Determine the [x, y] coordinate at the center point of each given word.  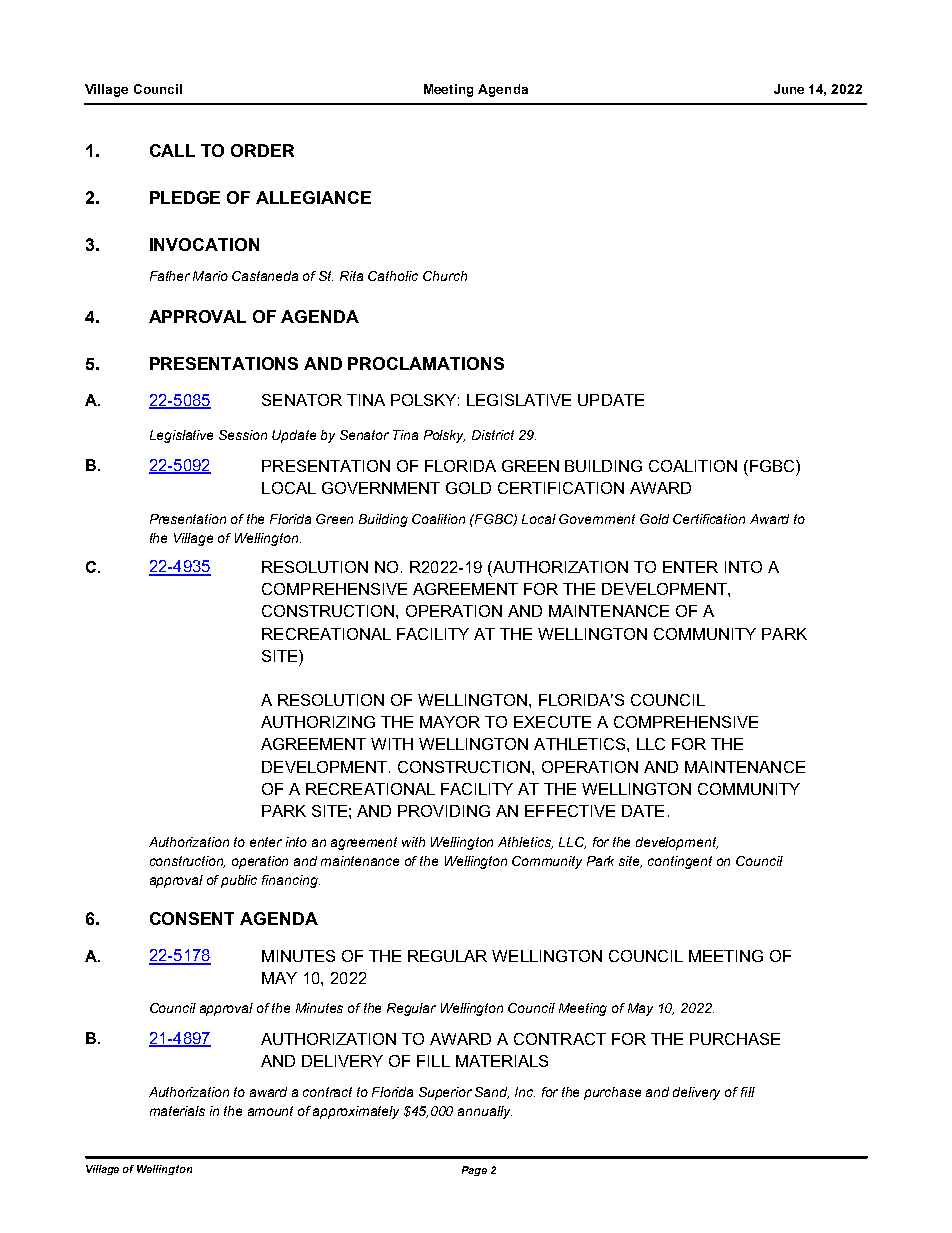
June [789, 89]
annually [485, 1112]
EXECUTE [552, 722]
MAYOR [450, 722]
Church [445, 276]
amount [270, 1111]
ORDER [262, 150]
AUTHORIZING [318, 722]
